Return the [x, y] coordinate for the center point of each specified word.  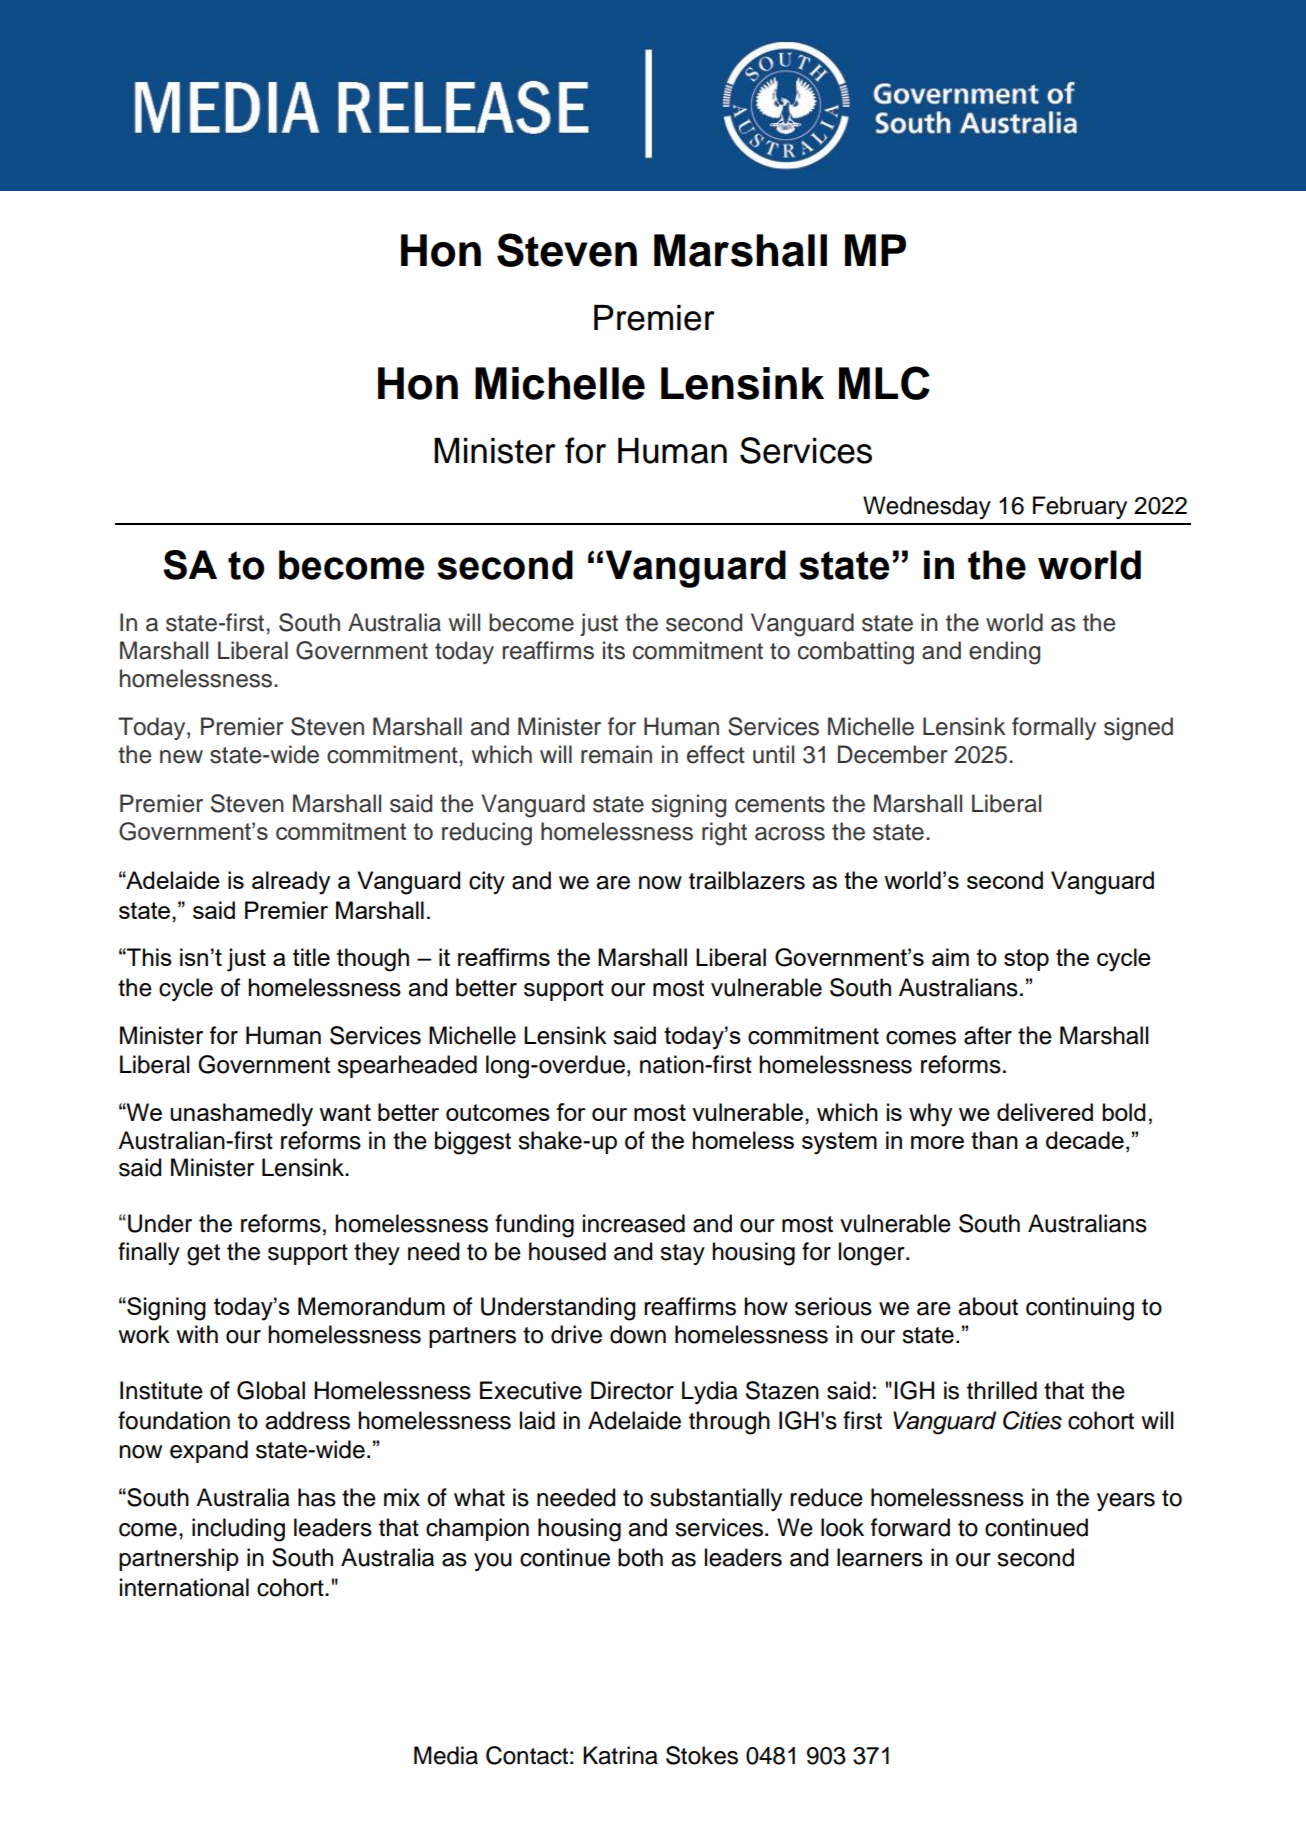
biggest [473, 1143]
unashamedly [241, 1115]
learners [880, 1557]
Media [446, 1755]
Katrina [620, 1755]
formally [1054, 728]
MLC [884, 383]
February [1080, 507]
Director [632, 1390]
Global [271, 1390]
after [988, 1035]
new [181, 757]
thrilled [1002, 1390]
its [614, 650]
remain [616, 754]
